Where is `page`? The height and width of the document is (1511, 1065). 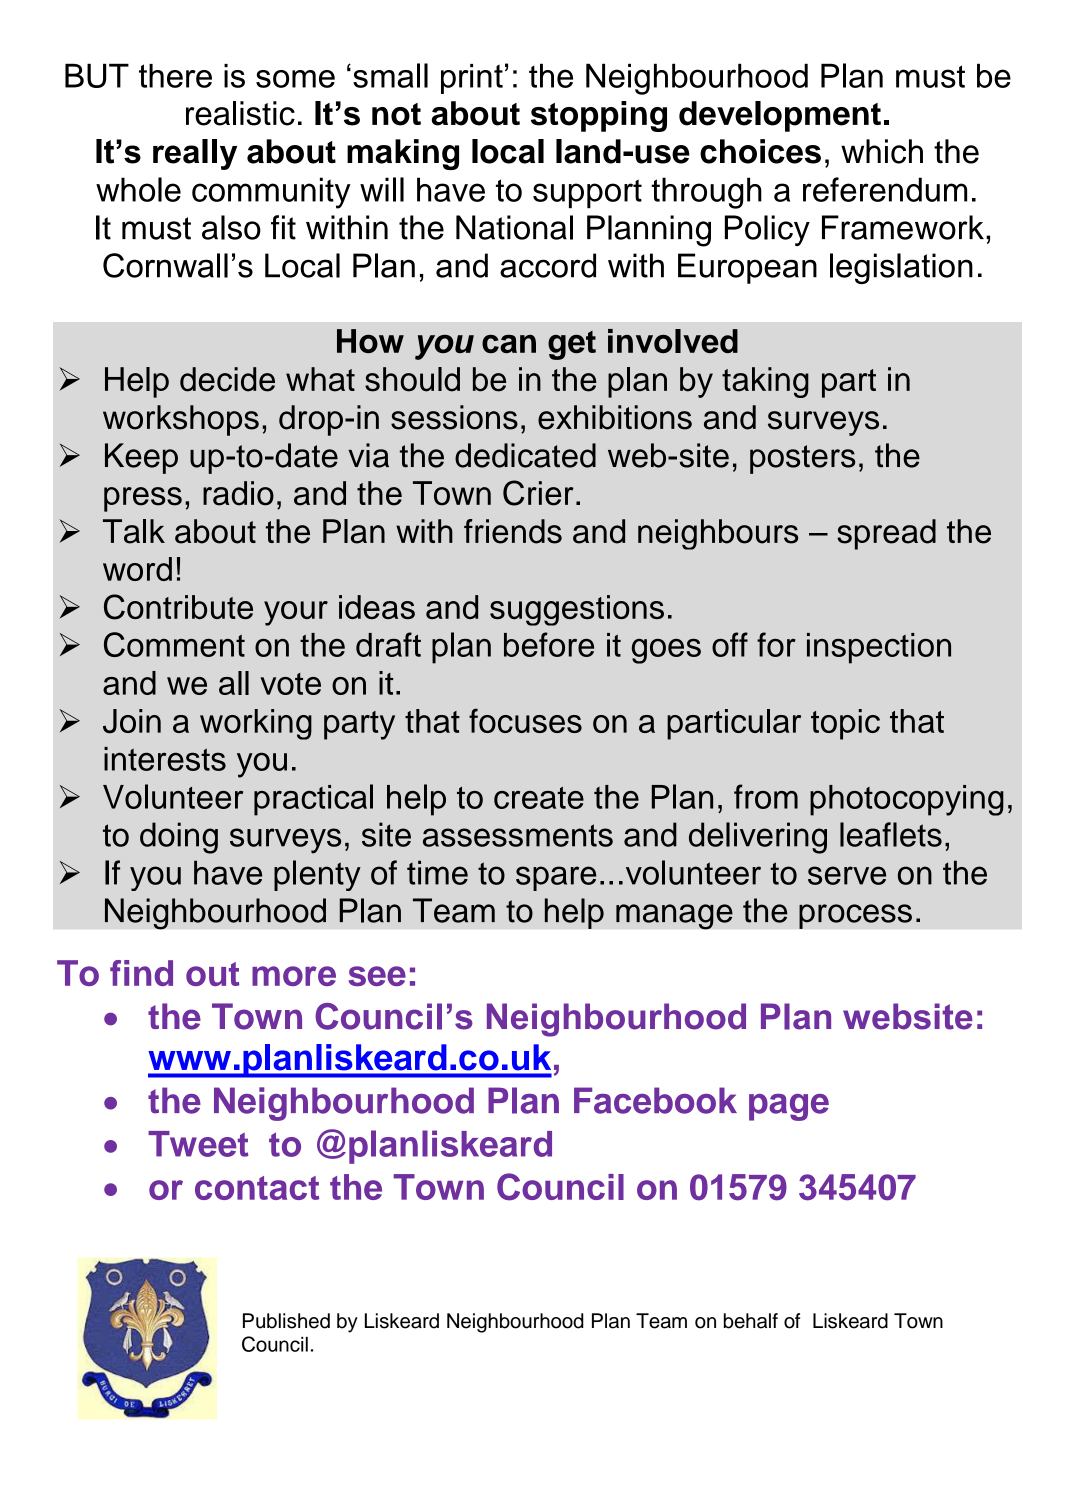 page is located at coordinates (789, 1107).
